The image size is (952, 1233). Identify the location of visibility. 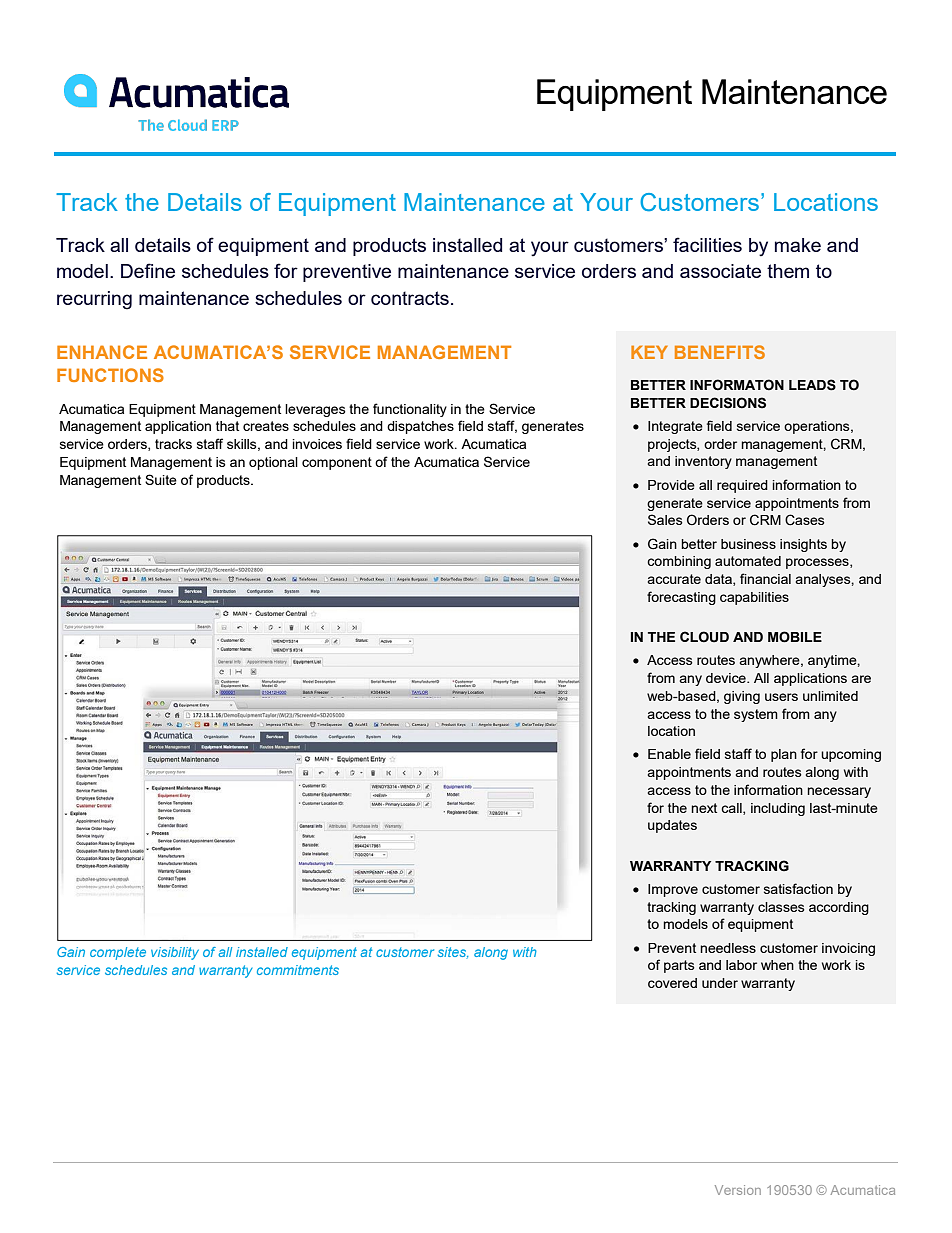
(175, 953).
